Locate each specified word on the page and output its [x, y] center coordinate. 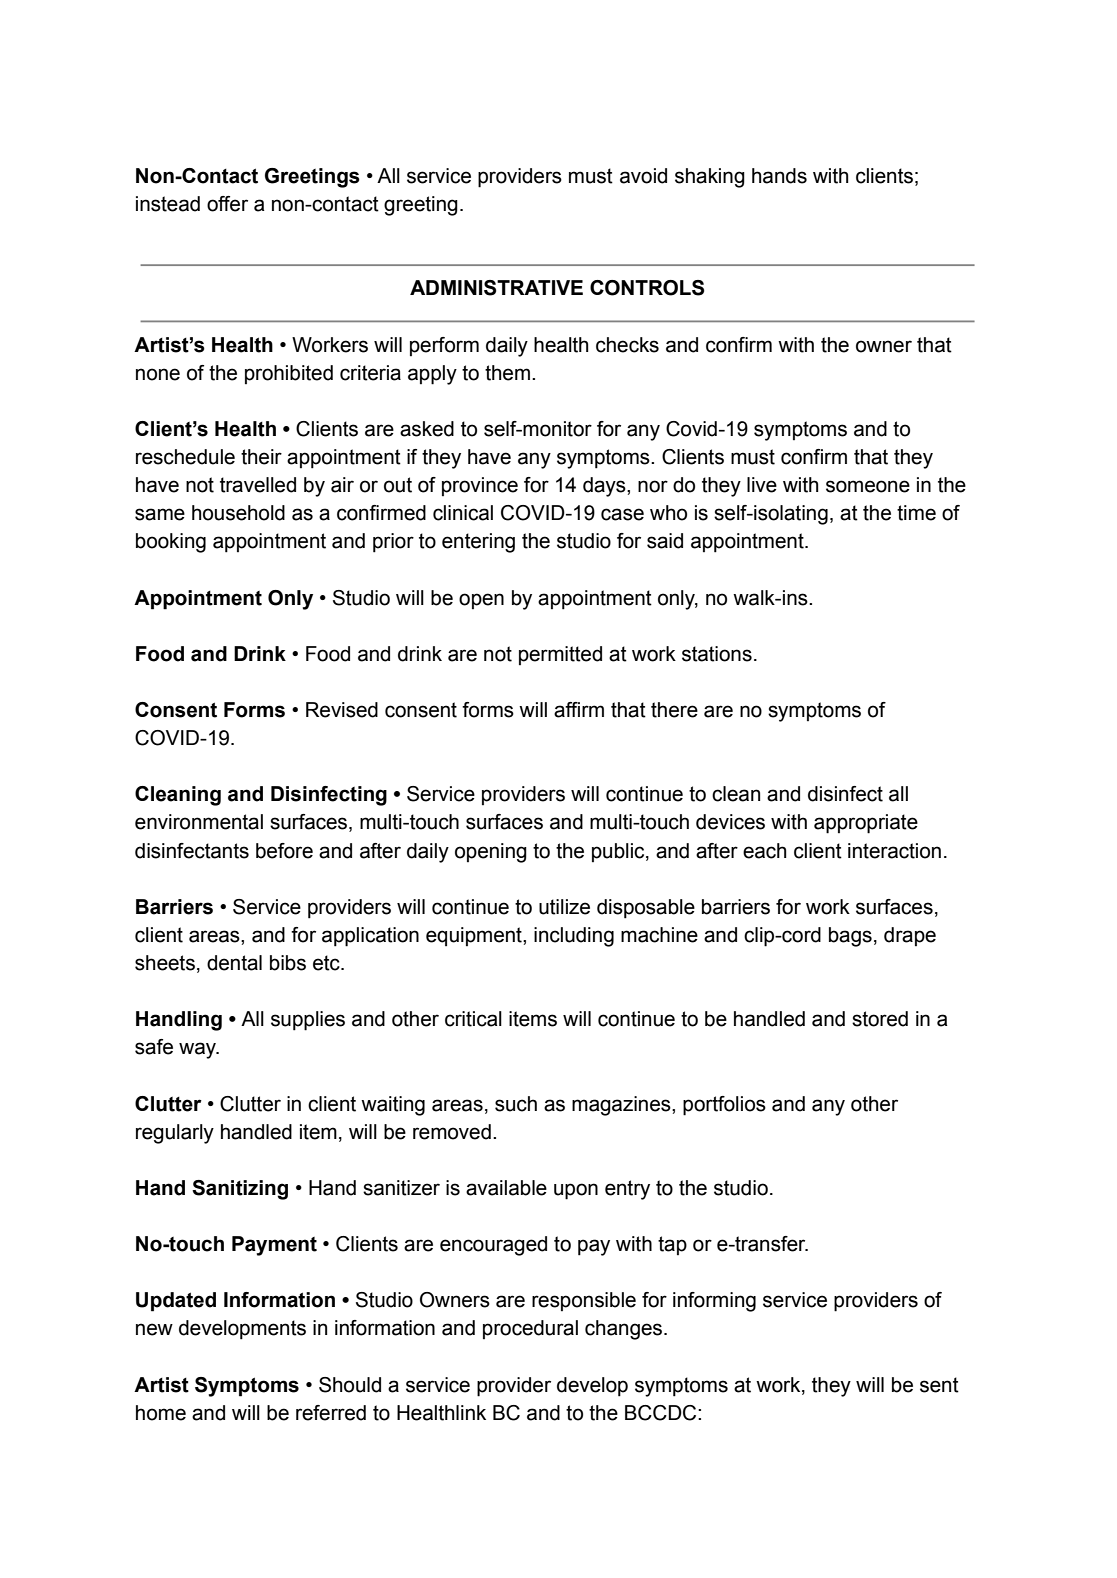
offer [227, 204]
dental [234, 963]
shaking [710, 178]
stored [880, 1019]
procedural [530, 1329]
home [161, 1413]
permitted [560, 655]
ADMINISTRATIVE [496, 288]
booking [171, 543]
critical [473, 1019]
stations [717, 654]
